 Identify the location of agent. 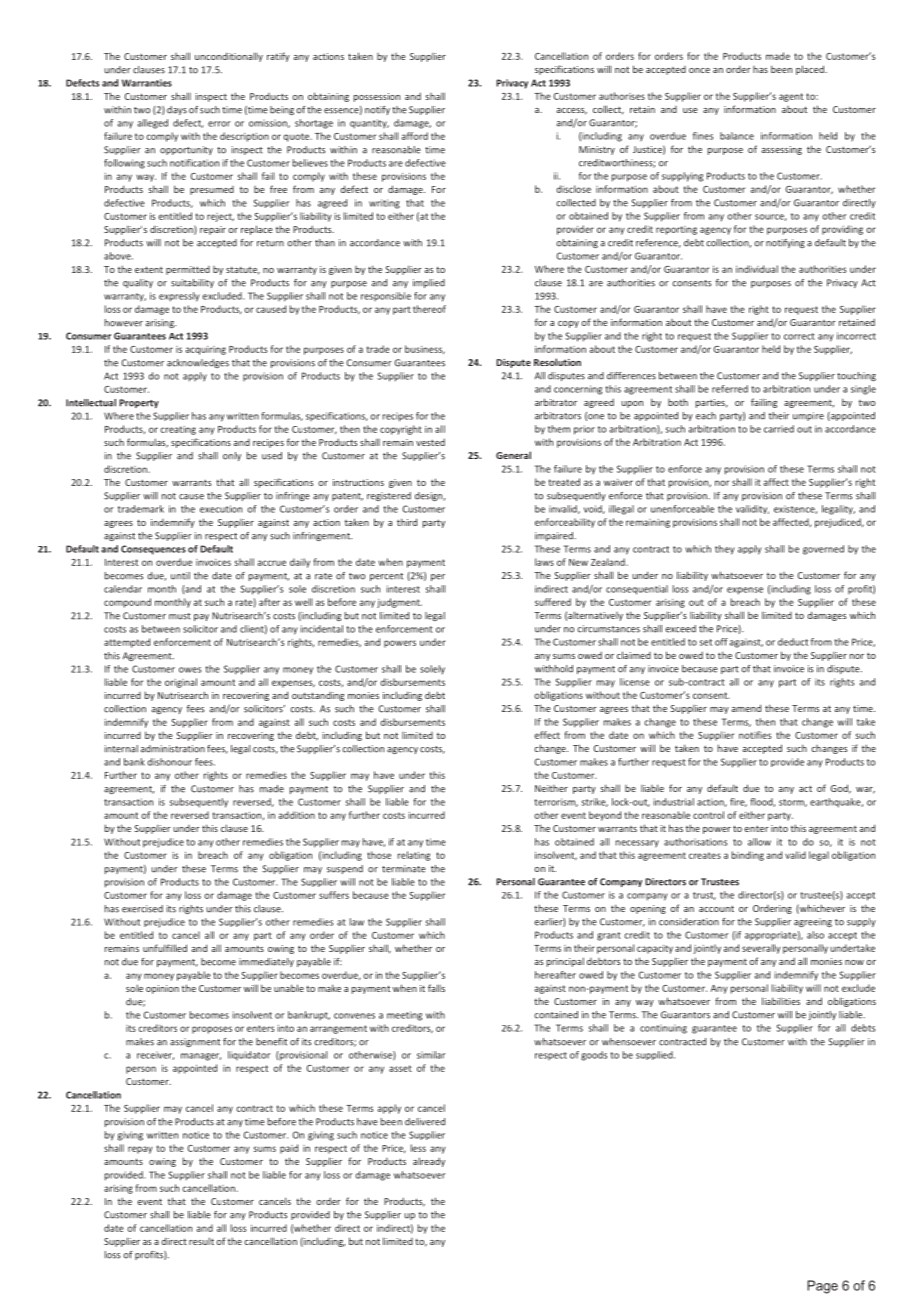
(791, 97).
